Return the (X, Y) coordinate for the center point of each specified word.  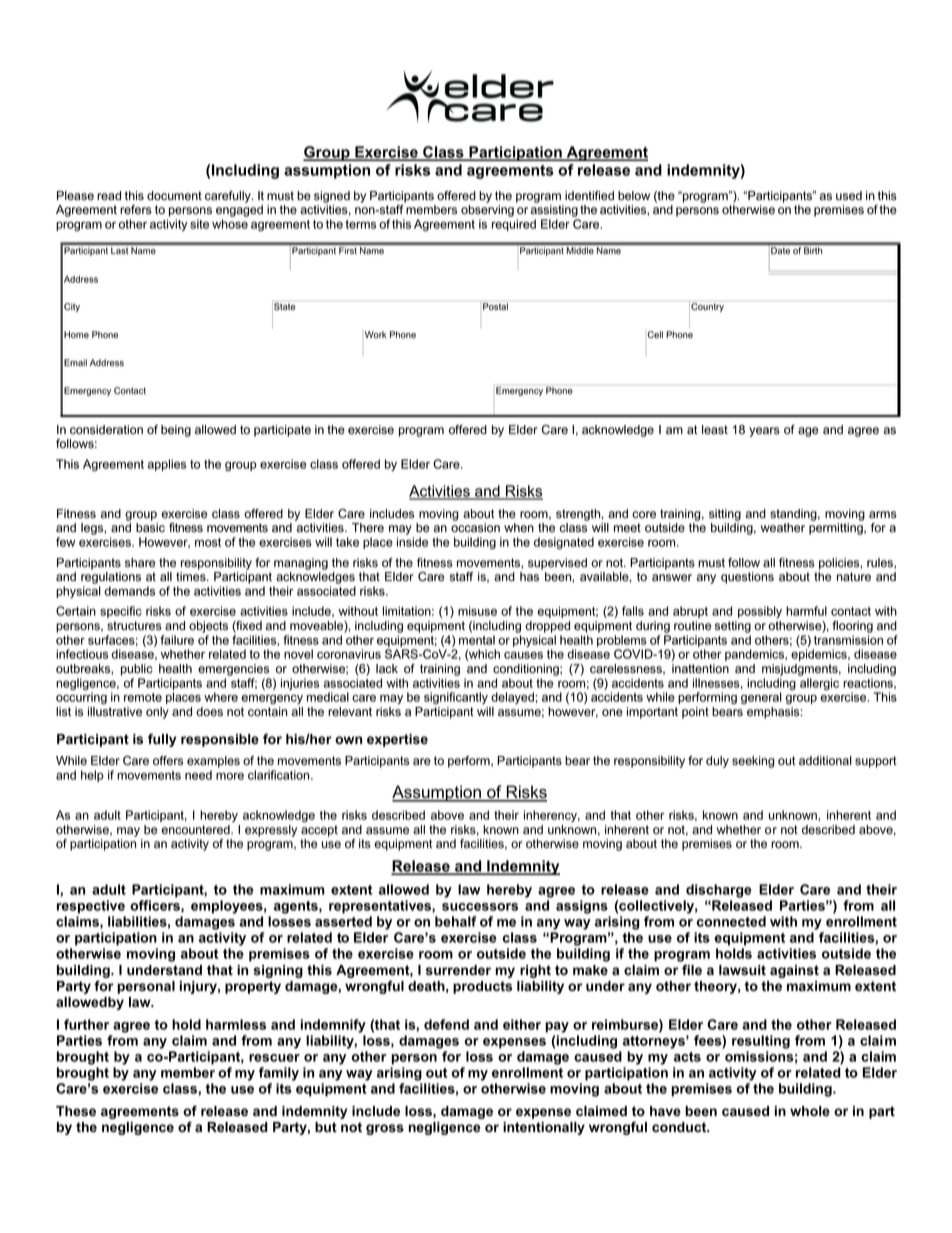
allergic (819, 684)
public (137, 670)
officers (156, 906)
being (176, 431)
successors (480, 907)
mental (477, 640)
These (76, 1111)
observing (487, 212)
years (764, 432)
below (634, 196)
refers (136, 210)
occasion (475, 528)
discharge (719, 891)
